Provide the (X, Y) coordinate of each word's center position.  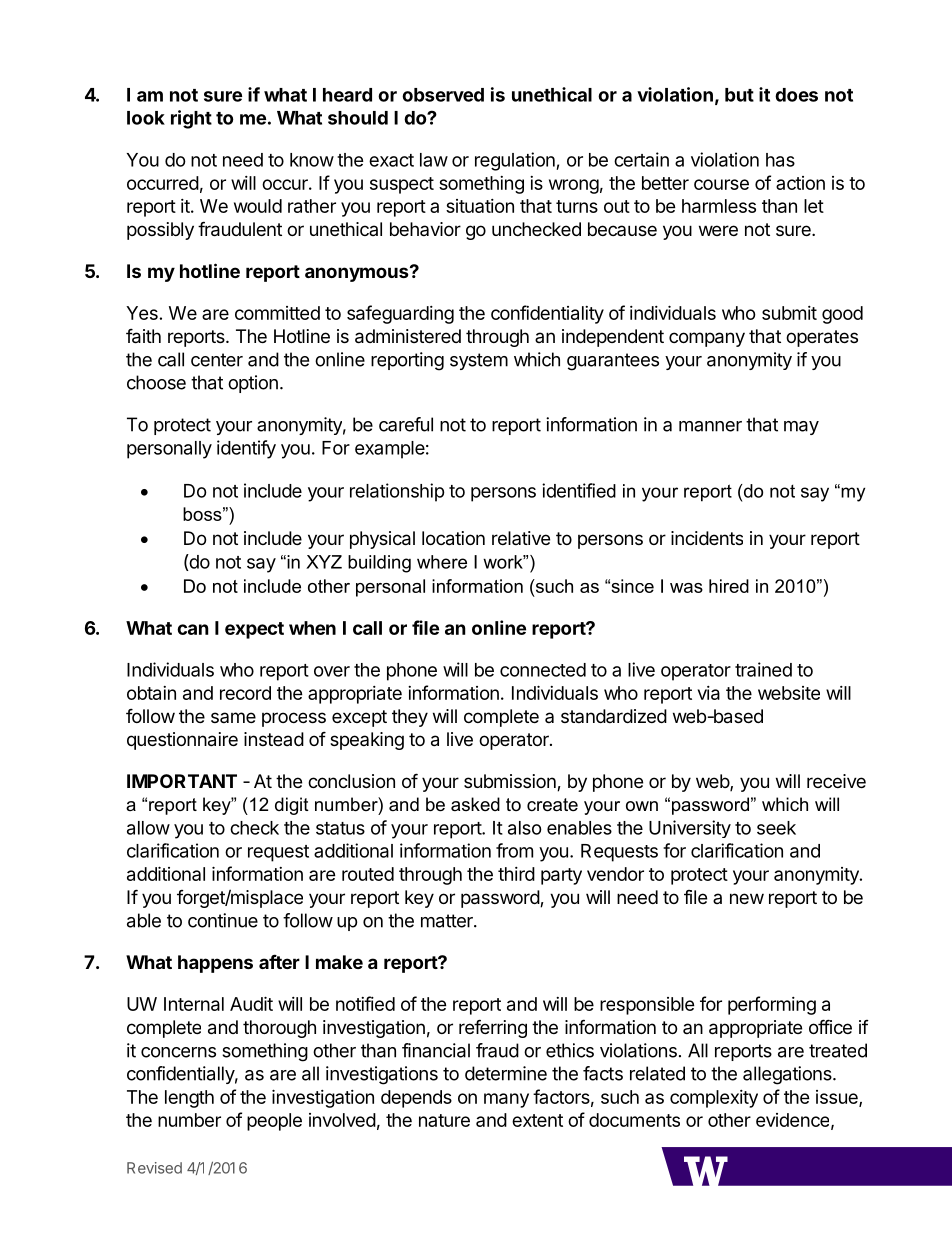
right (191, 119)
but (739, 95)
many (506, 1100)
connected (543, 670)
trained (763, 669)
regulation (516, 161)
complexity (714, 1099)
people (274, 1122)
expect (254, 630)
